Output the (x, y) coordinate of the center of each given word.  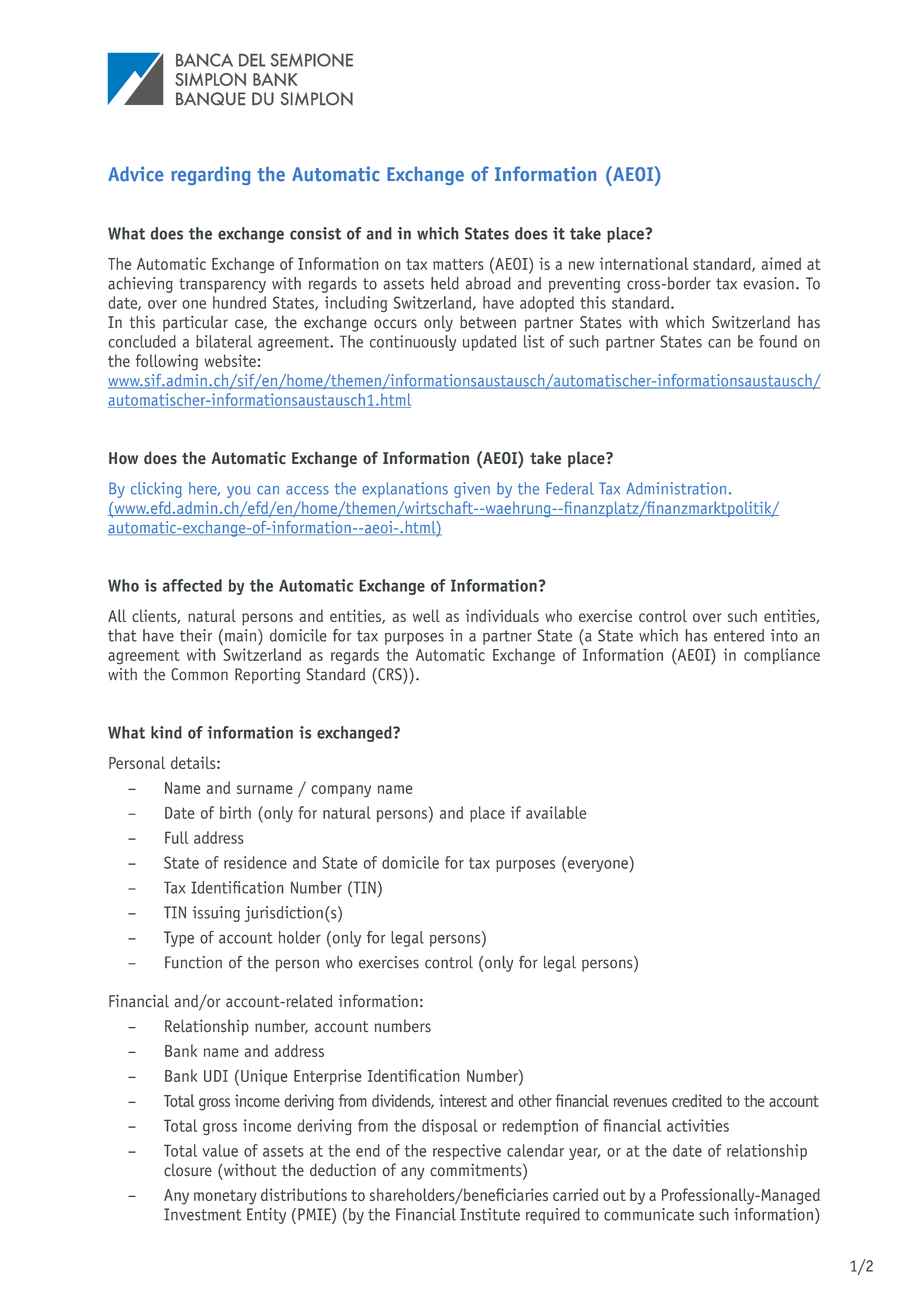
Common (199, 674)
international (644, 263)
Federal (570, 488)
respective (467, 1152)
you (239, 492)
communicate (649, 1214)
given (472, 490)
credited (697, 1100)
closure (188, 1170)
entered (739, 635)
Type (179, 939)
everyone (598, 866)
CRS (390, 674)
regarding (211, 175)
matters (458, 264)
